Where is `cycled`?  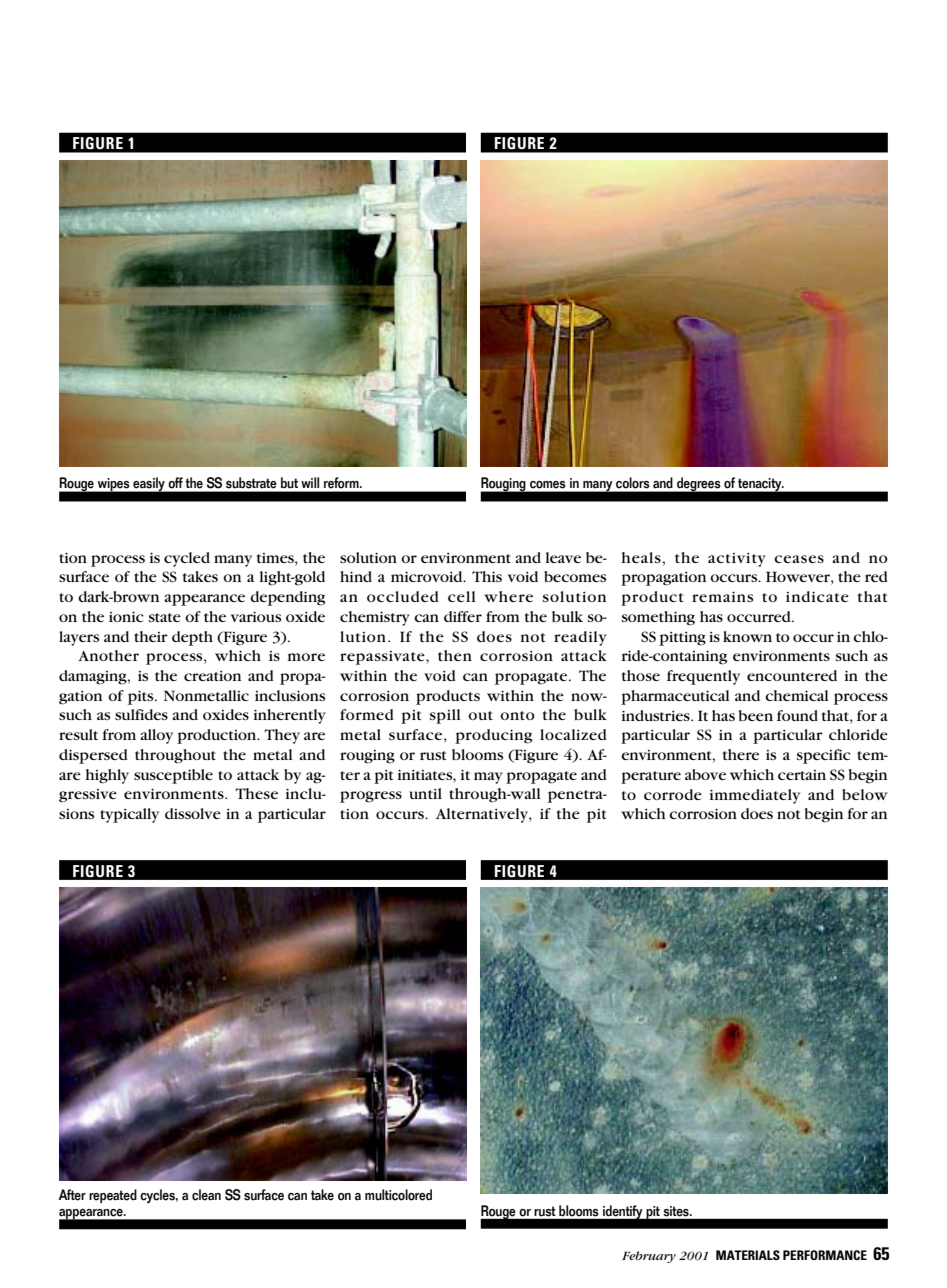 cycled is located at coordinates (187, 559).
